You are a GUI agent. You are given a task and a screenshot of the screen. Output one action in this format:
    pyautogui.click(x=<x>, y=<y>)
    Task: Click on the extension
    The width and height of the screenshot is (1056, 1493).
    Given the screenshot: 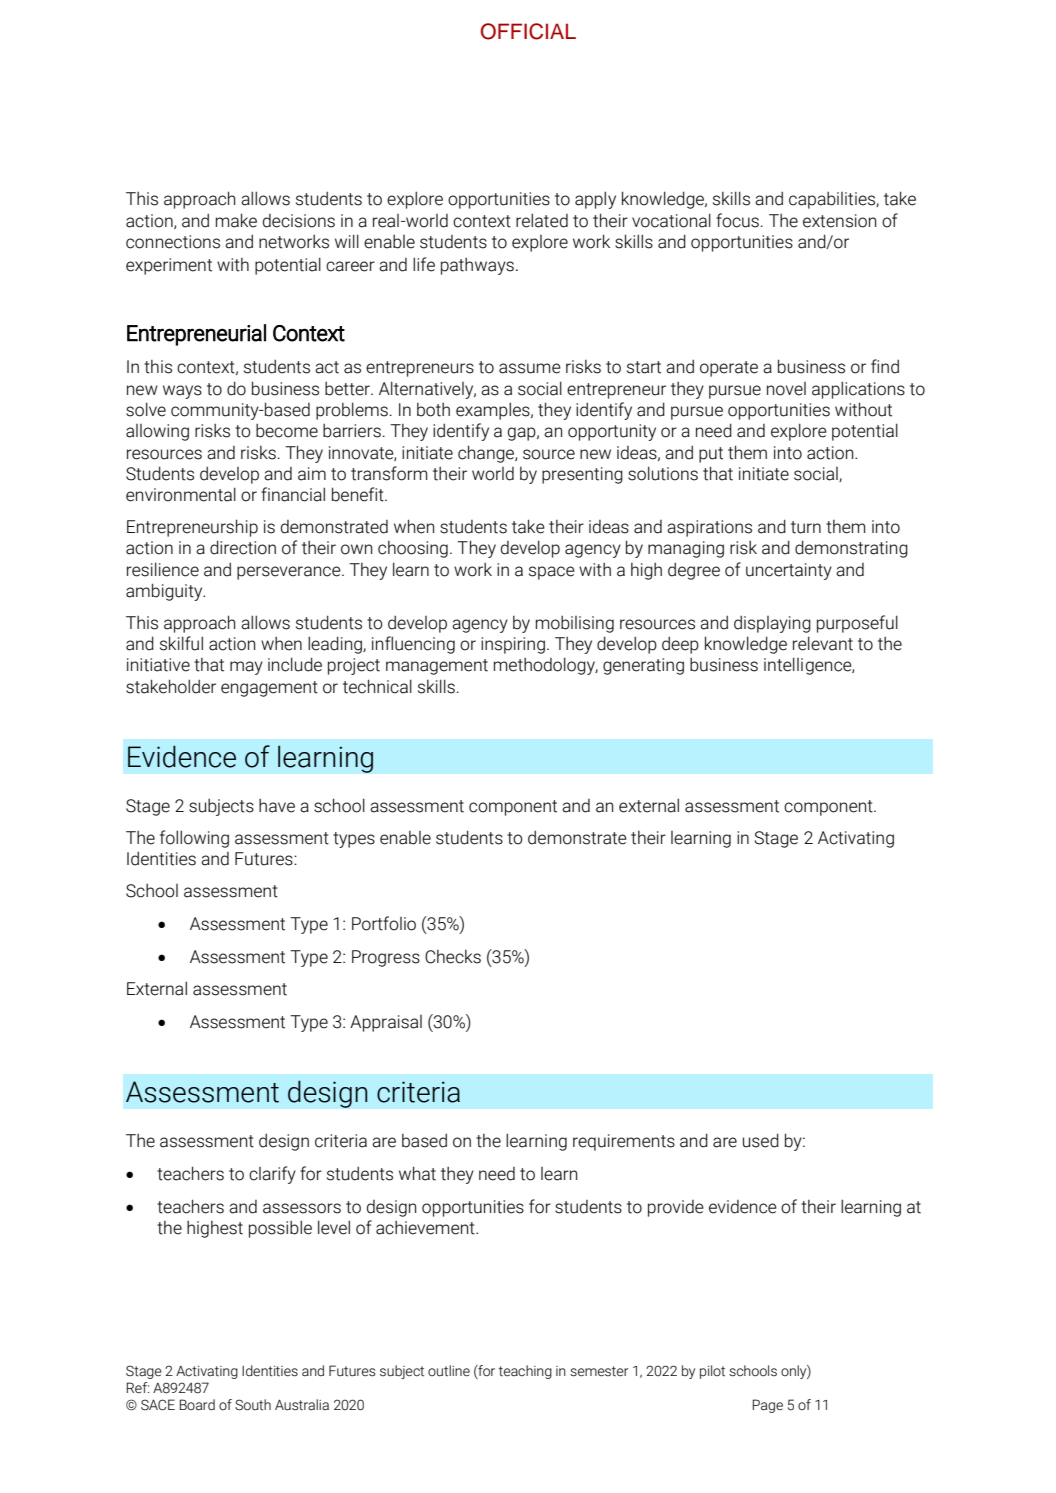 What is the action you would take?
    pyautogui.click(x=839, y=221)
